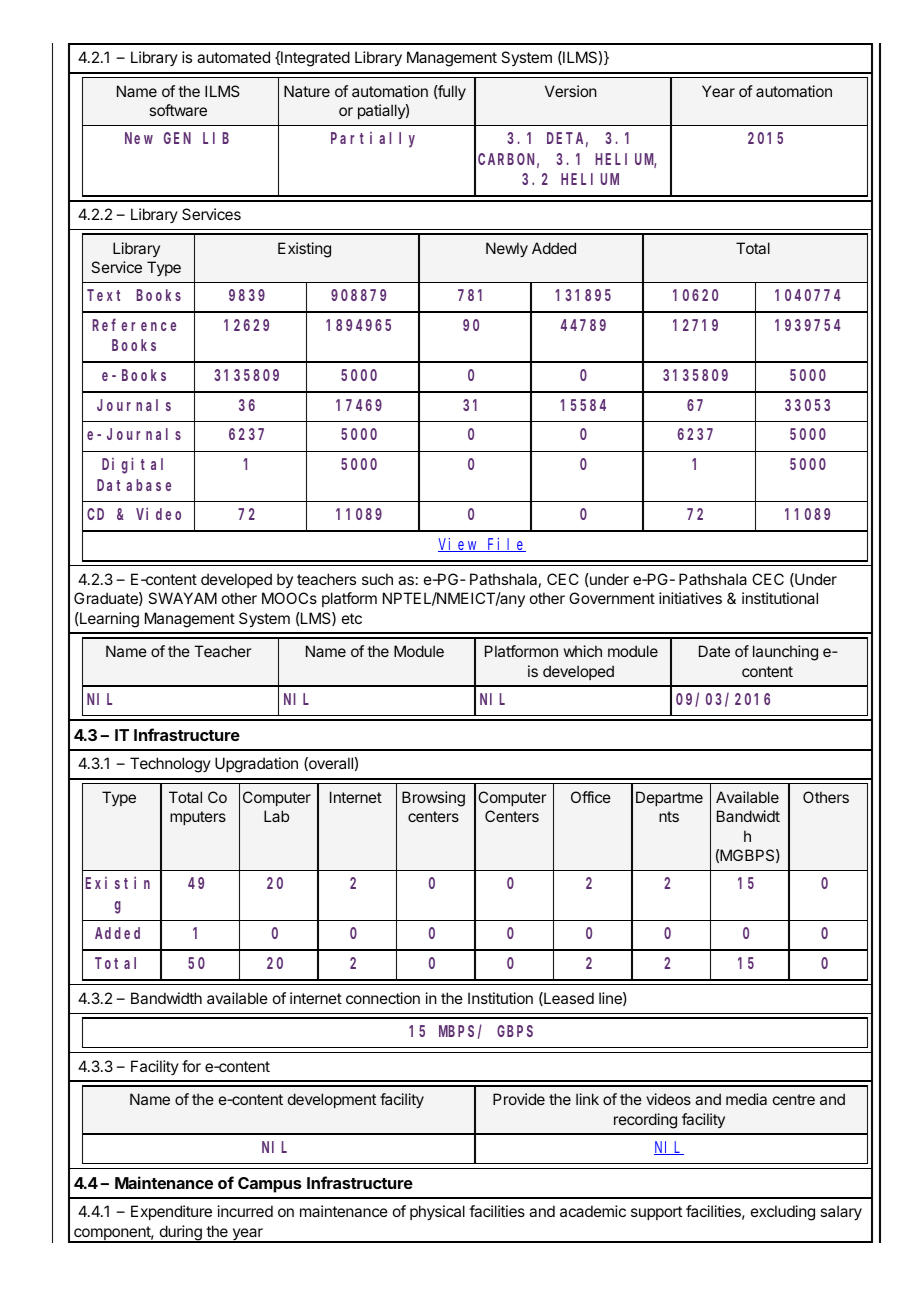 The width and height of the screenshot is (924, 1308). I want to click on Technology, so click(170, 765).
